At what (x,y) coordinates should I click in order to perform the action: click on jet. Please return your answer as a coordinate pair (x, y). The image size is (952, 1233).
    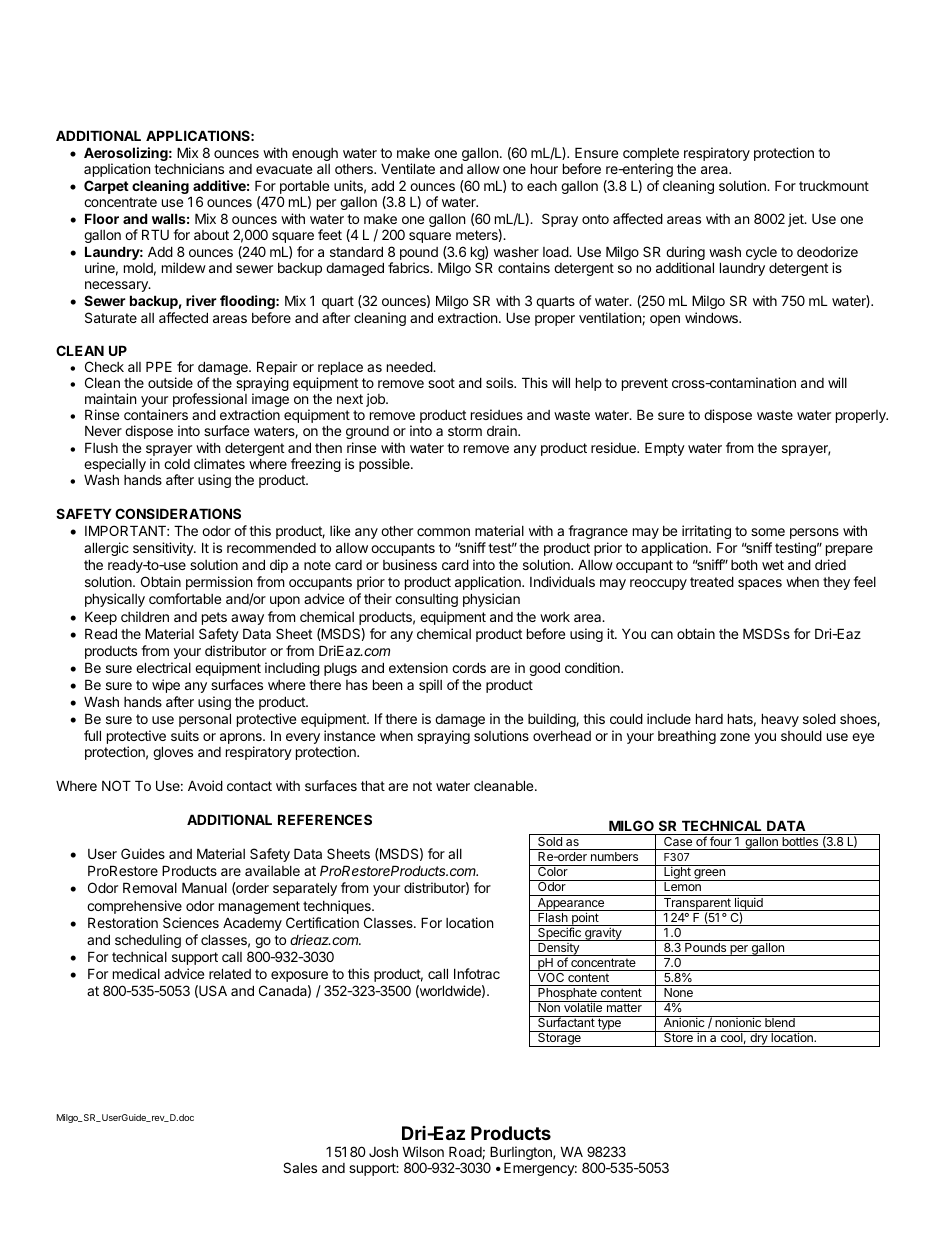
    Looking at the image, I should click on (797, 220).
